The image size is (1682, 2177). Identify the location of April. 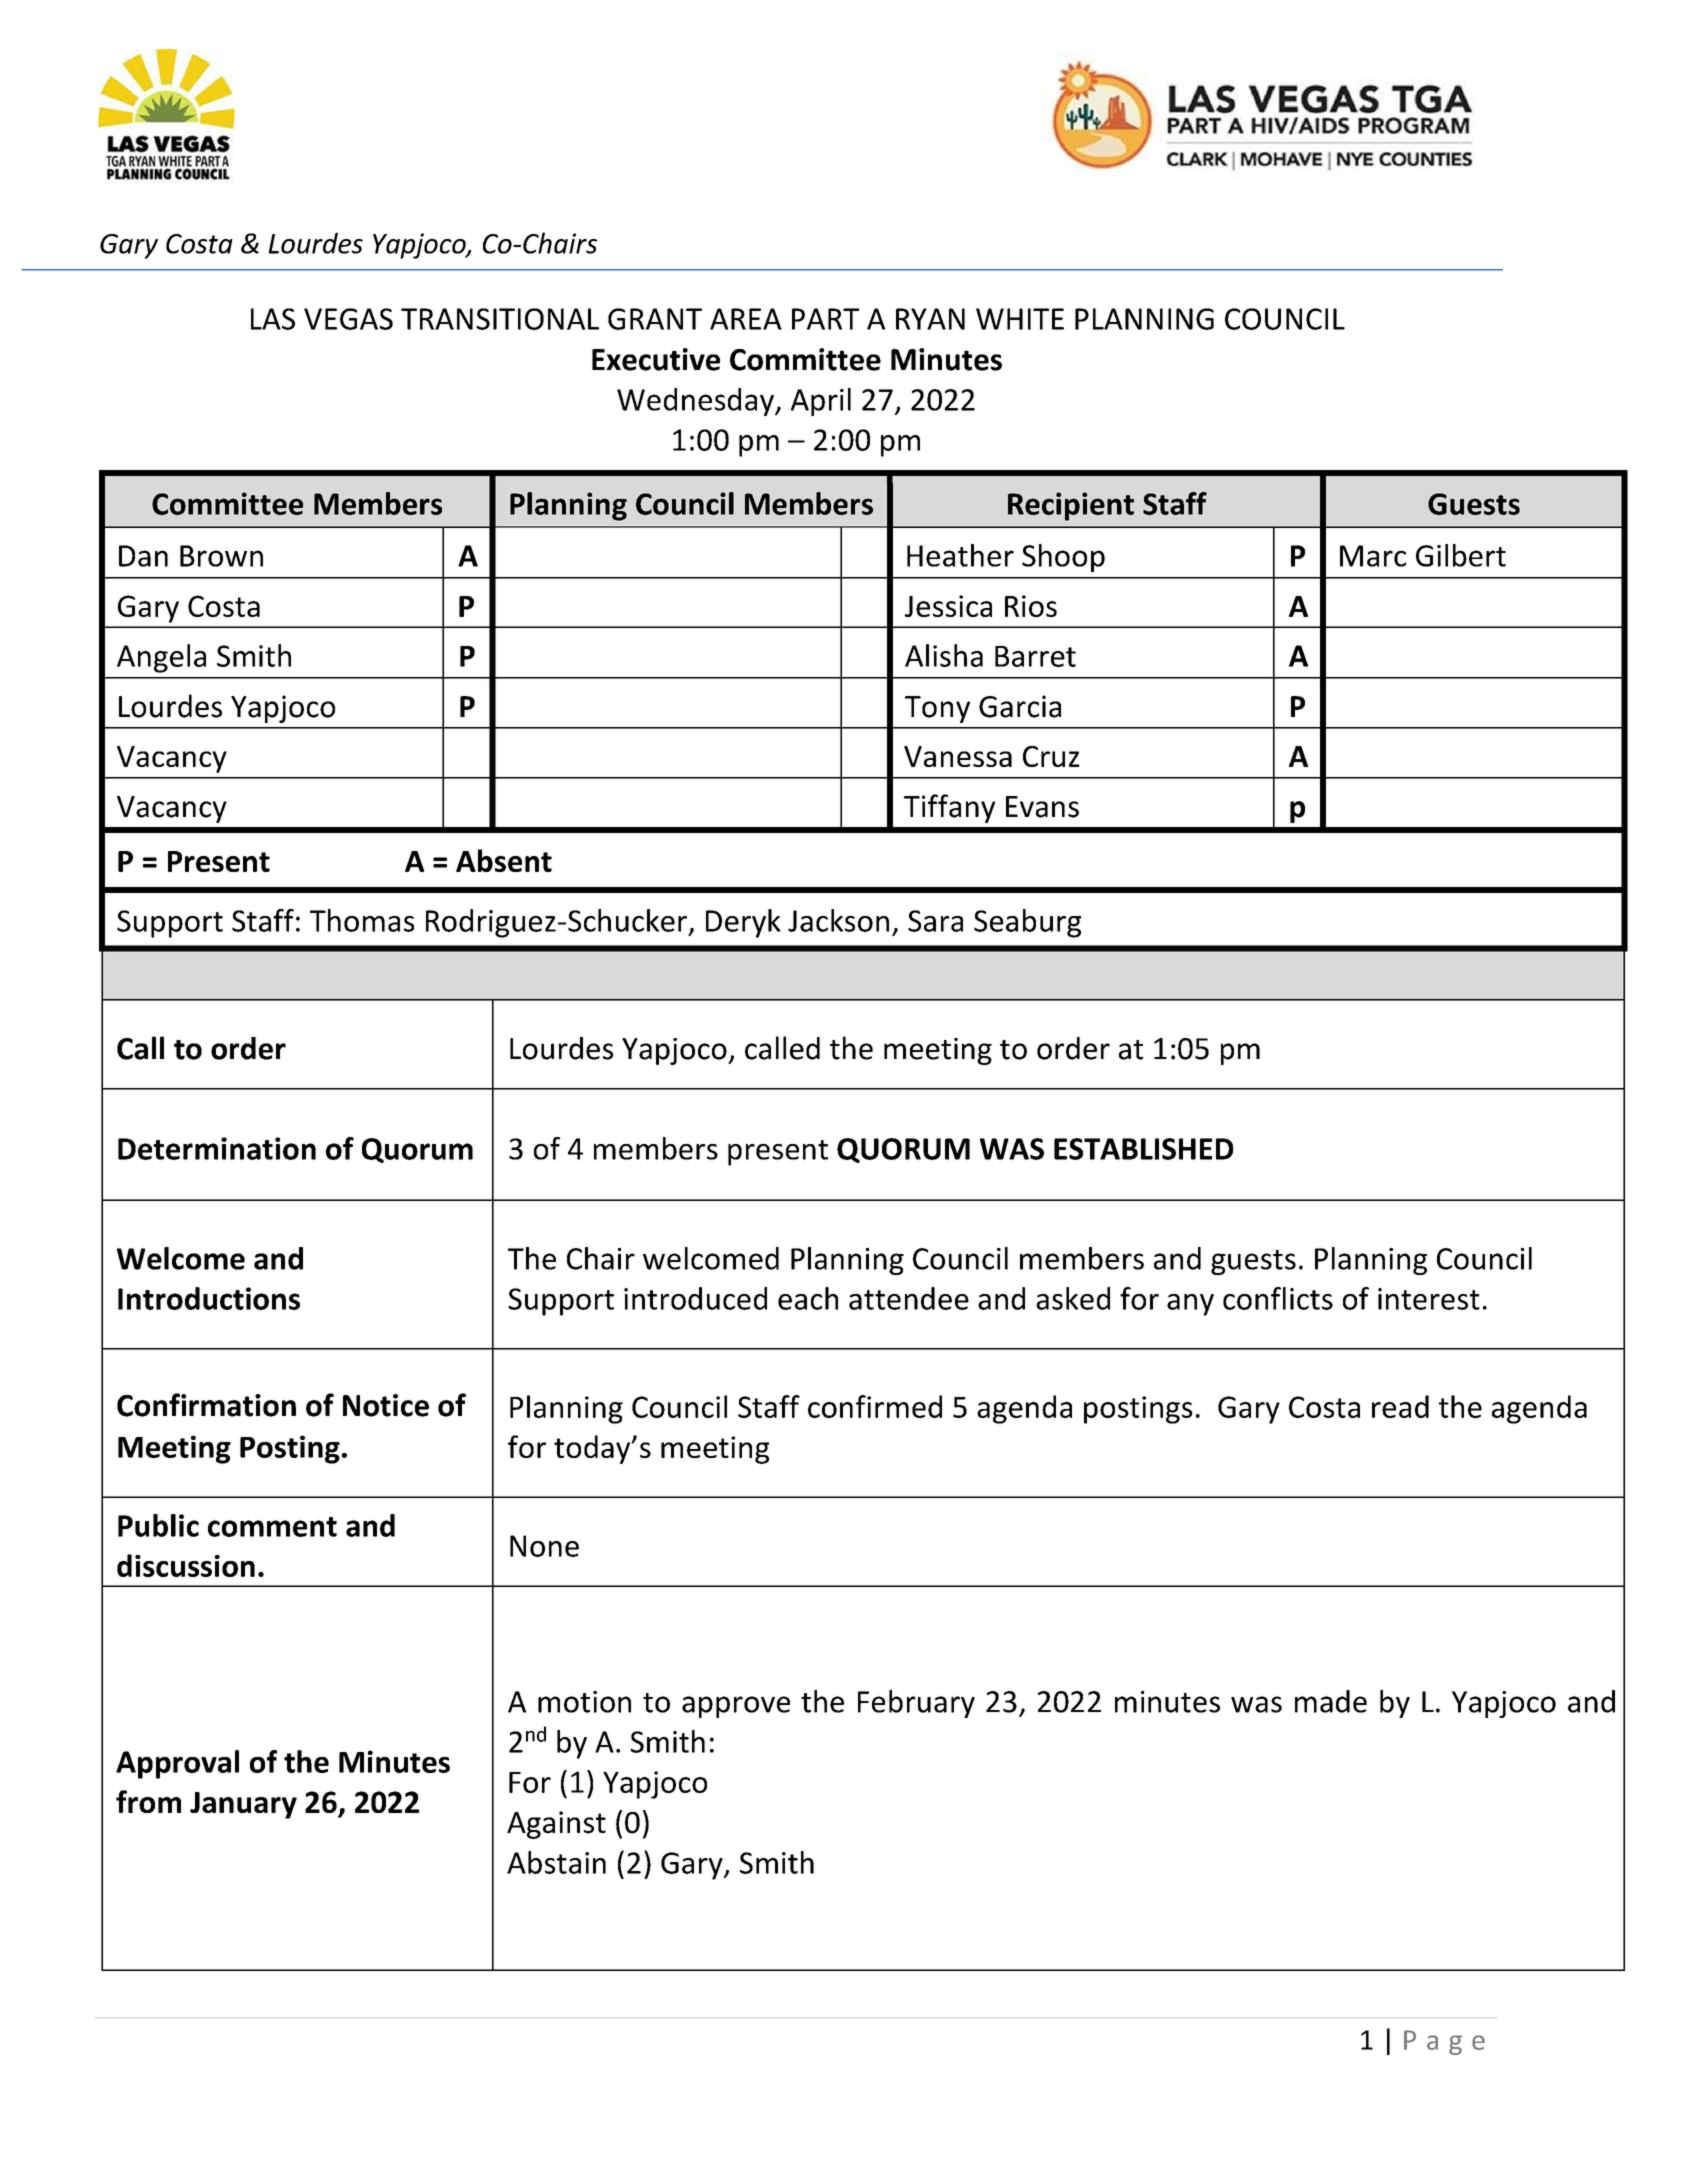
(821, 402).
